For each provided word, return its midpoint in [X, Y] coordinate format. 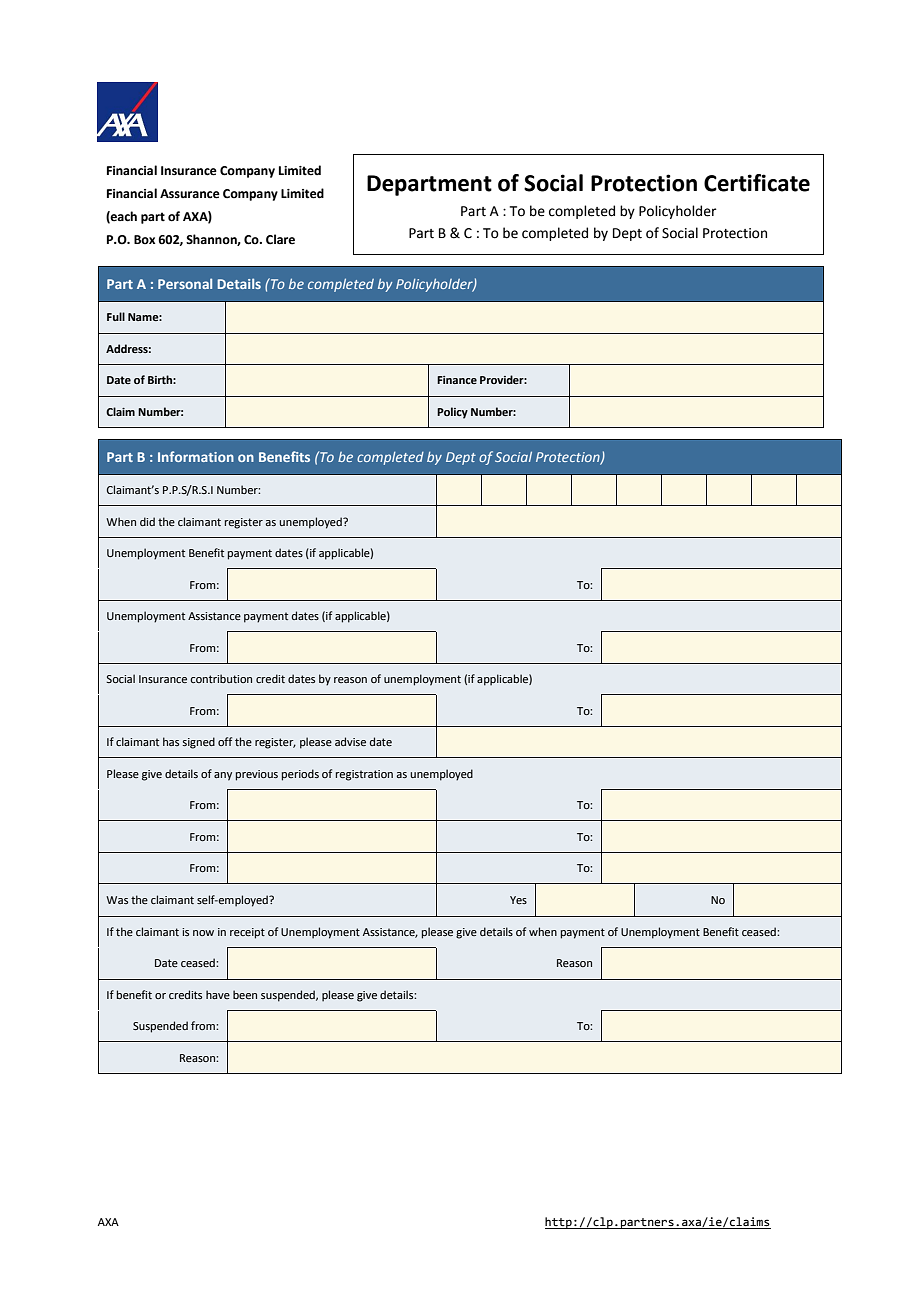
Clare [280, 239]
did [147, 521]
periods [300, 775]
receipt [247, 933]
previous [257, 775]
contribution [221, 678]
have [218, 994]
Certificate [757, 183]
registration [364, 775]
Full [116, 316]
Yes [518, 900]
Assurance [190, 194]
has [171, 741]
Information [196, 456]
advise [350, 741]
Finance [457, 380]
